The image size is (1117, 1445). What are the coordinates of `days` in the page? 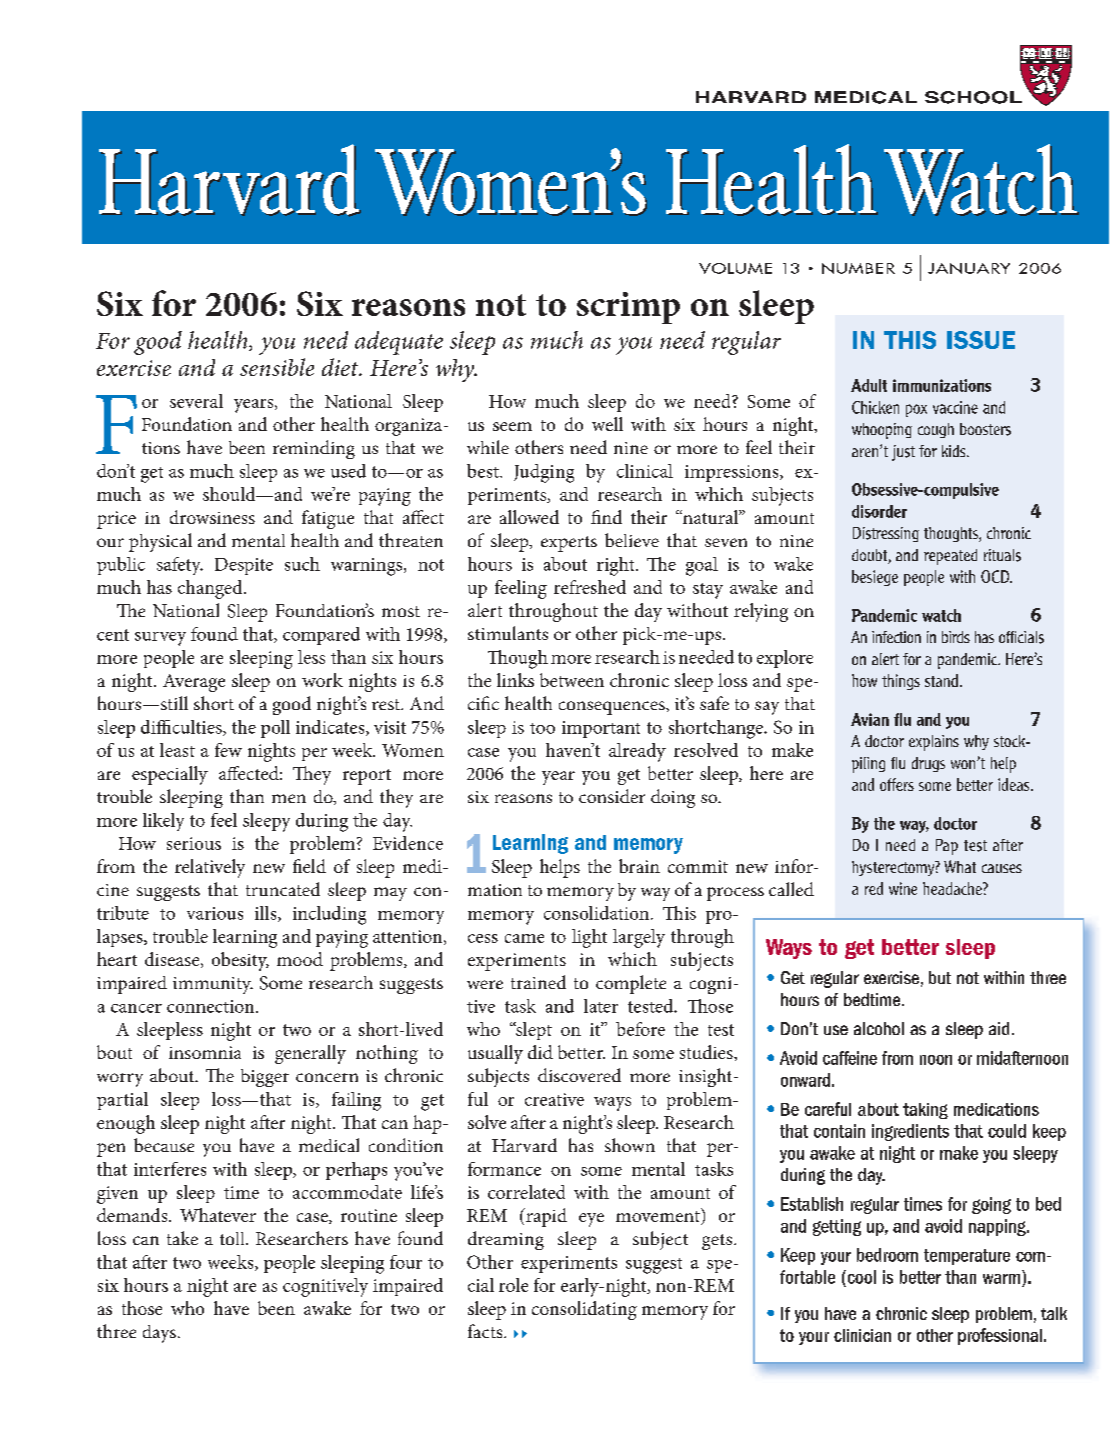 It's located at (159, 1334).
